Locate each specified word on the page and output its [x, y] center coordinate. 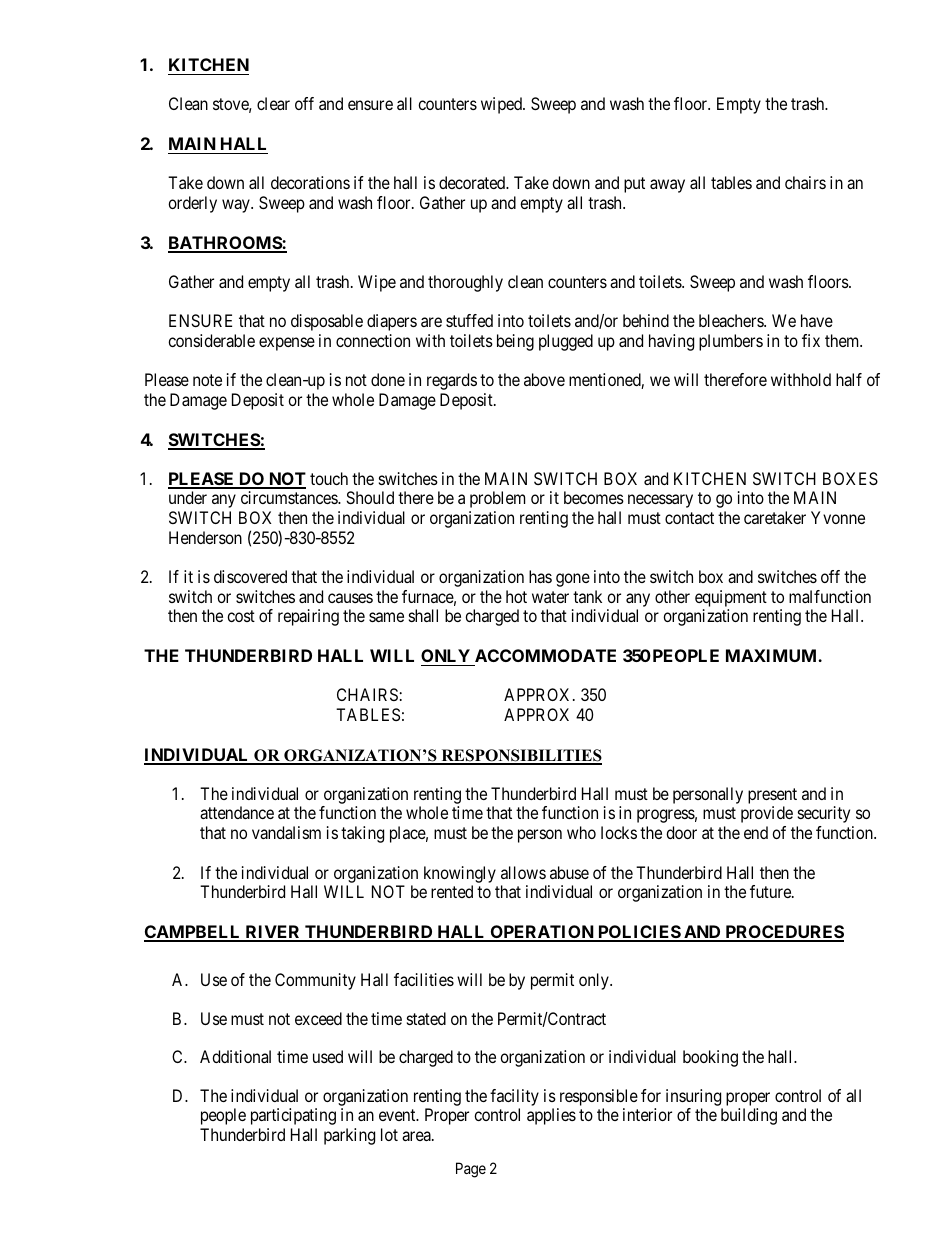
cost [241, 616]
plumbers [731, 342]
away [667, 186]
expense [287, 344]
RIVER [273, 933]
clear [273, 103]
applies [551, 1116]
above [544, 379]
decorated [473, 182]
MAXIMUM [772, 655]
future [771, 891]
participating [293, 1116]
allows [523, 872]
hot [516, 596]
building [749, 1116]
